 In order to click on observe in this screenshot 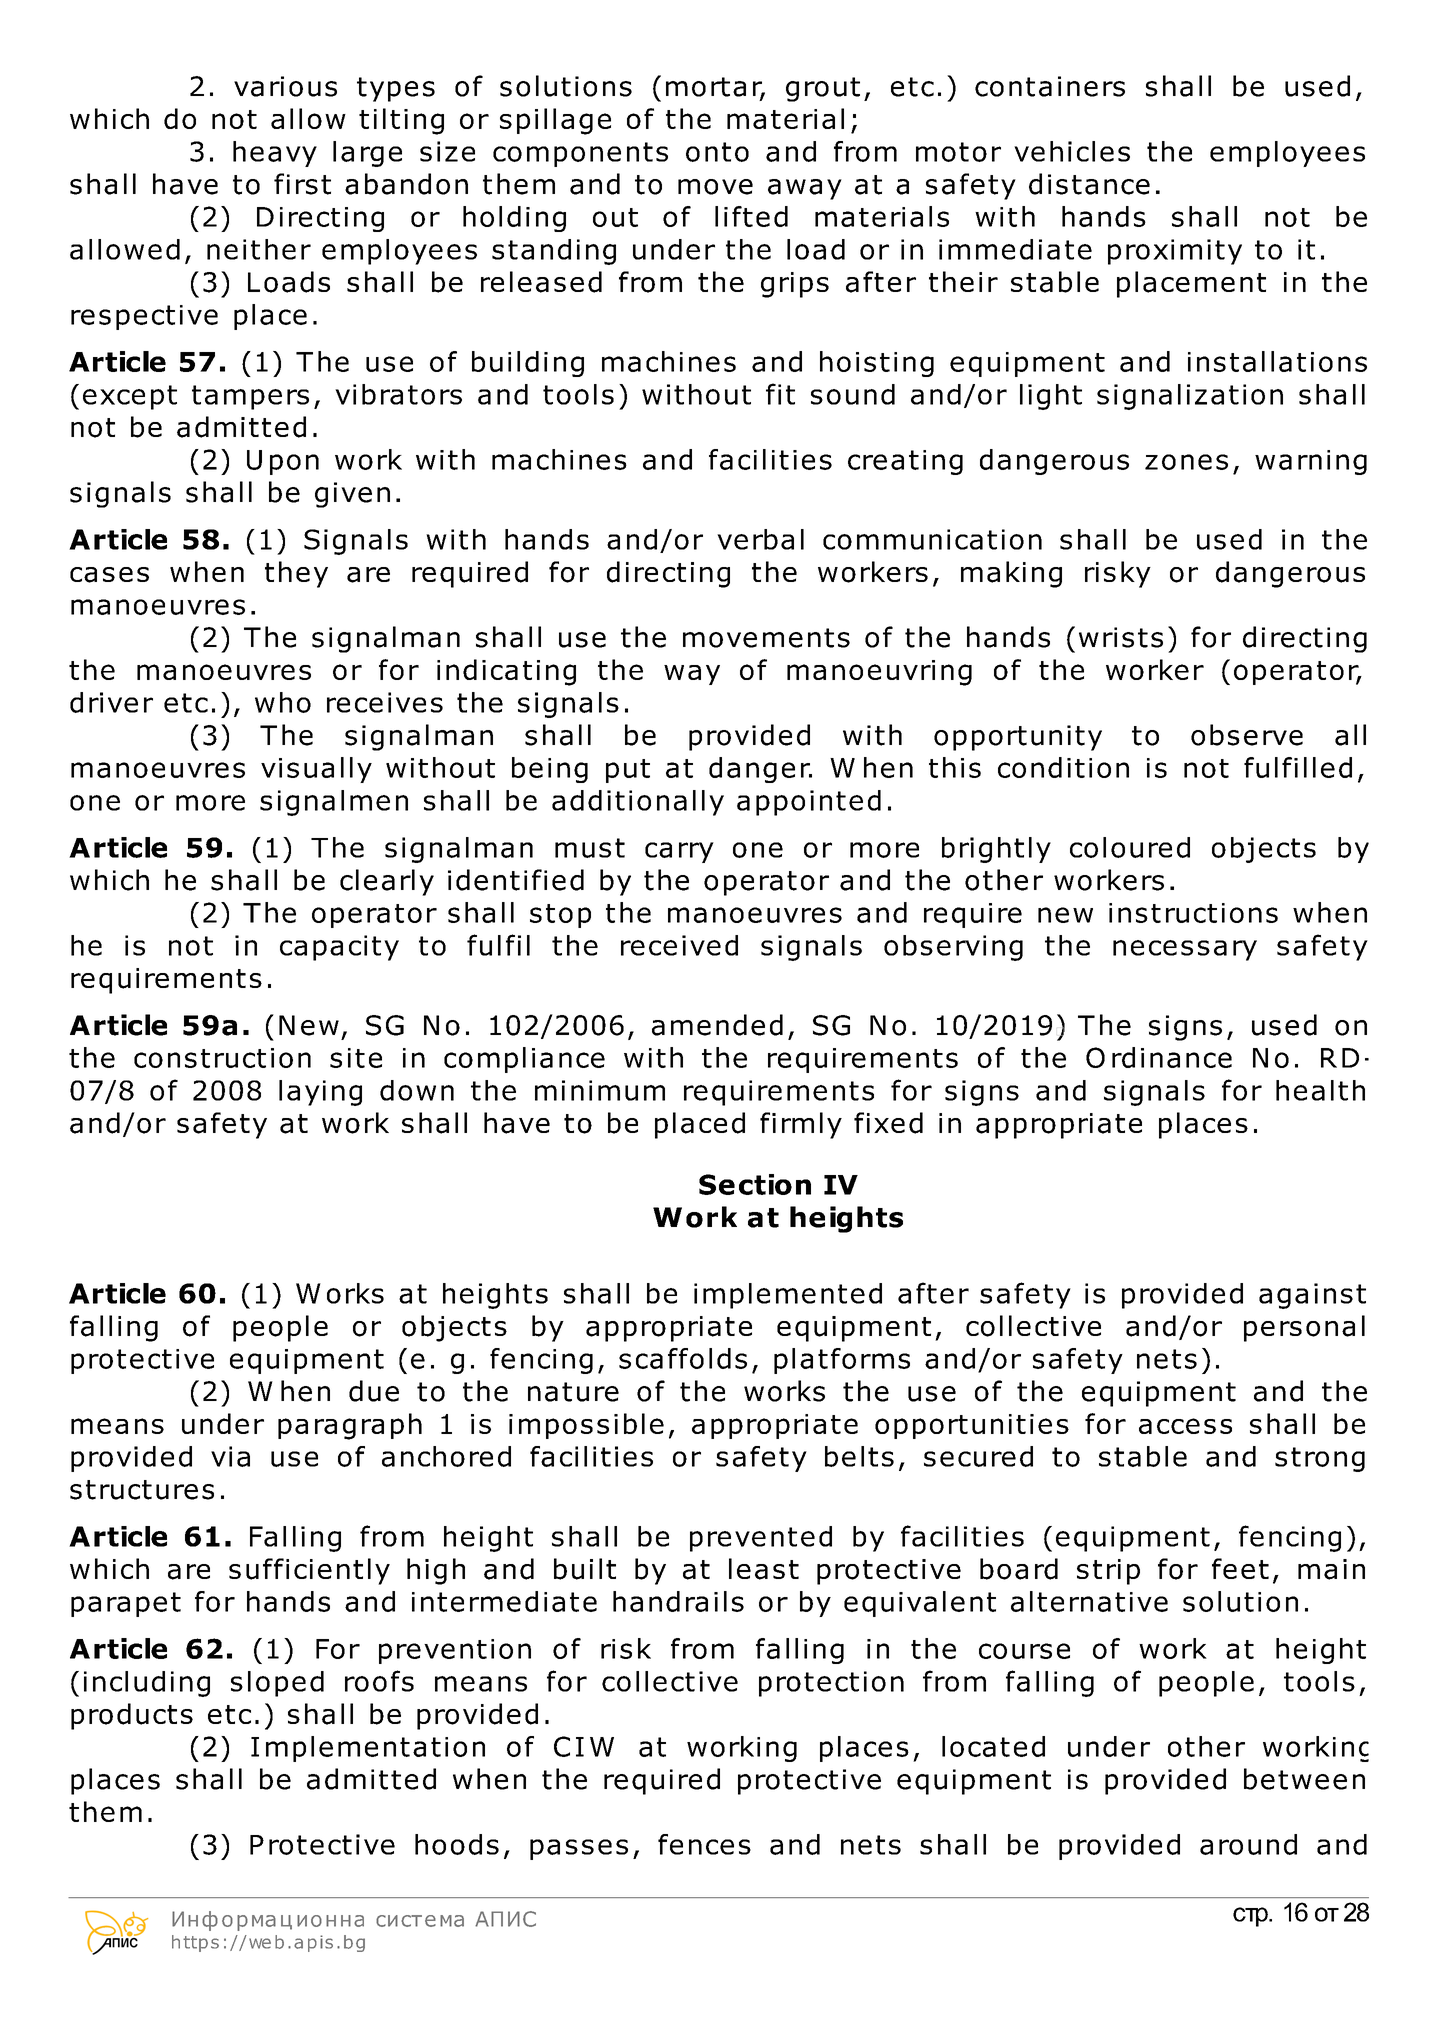, I will do `click(1247, 735)`.
